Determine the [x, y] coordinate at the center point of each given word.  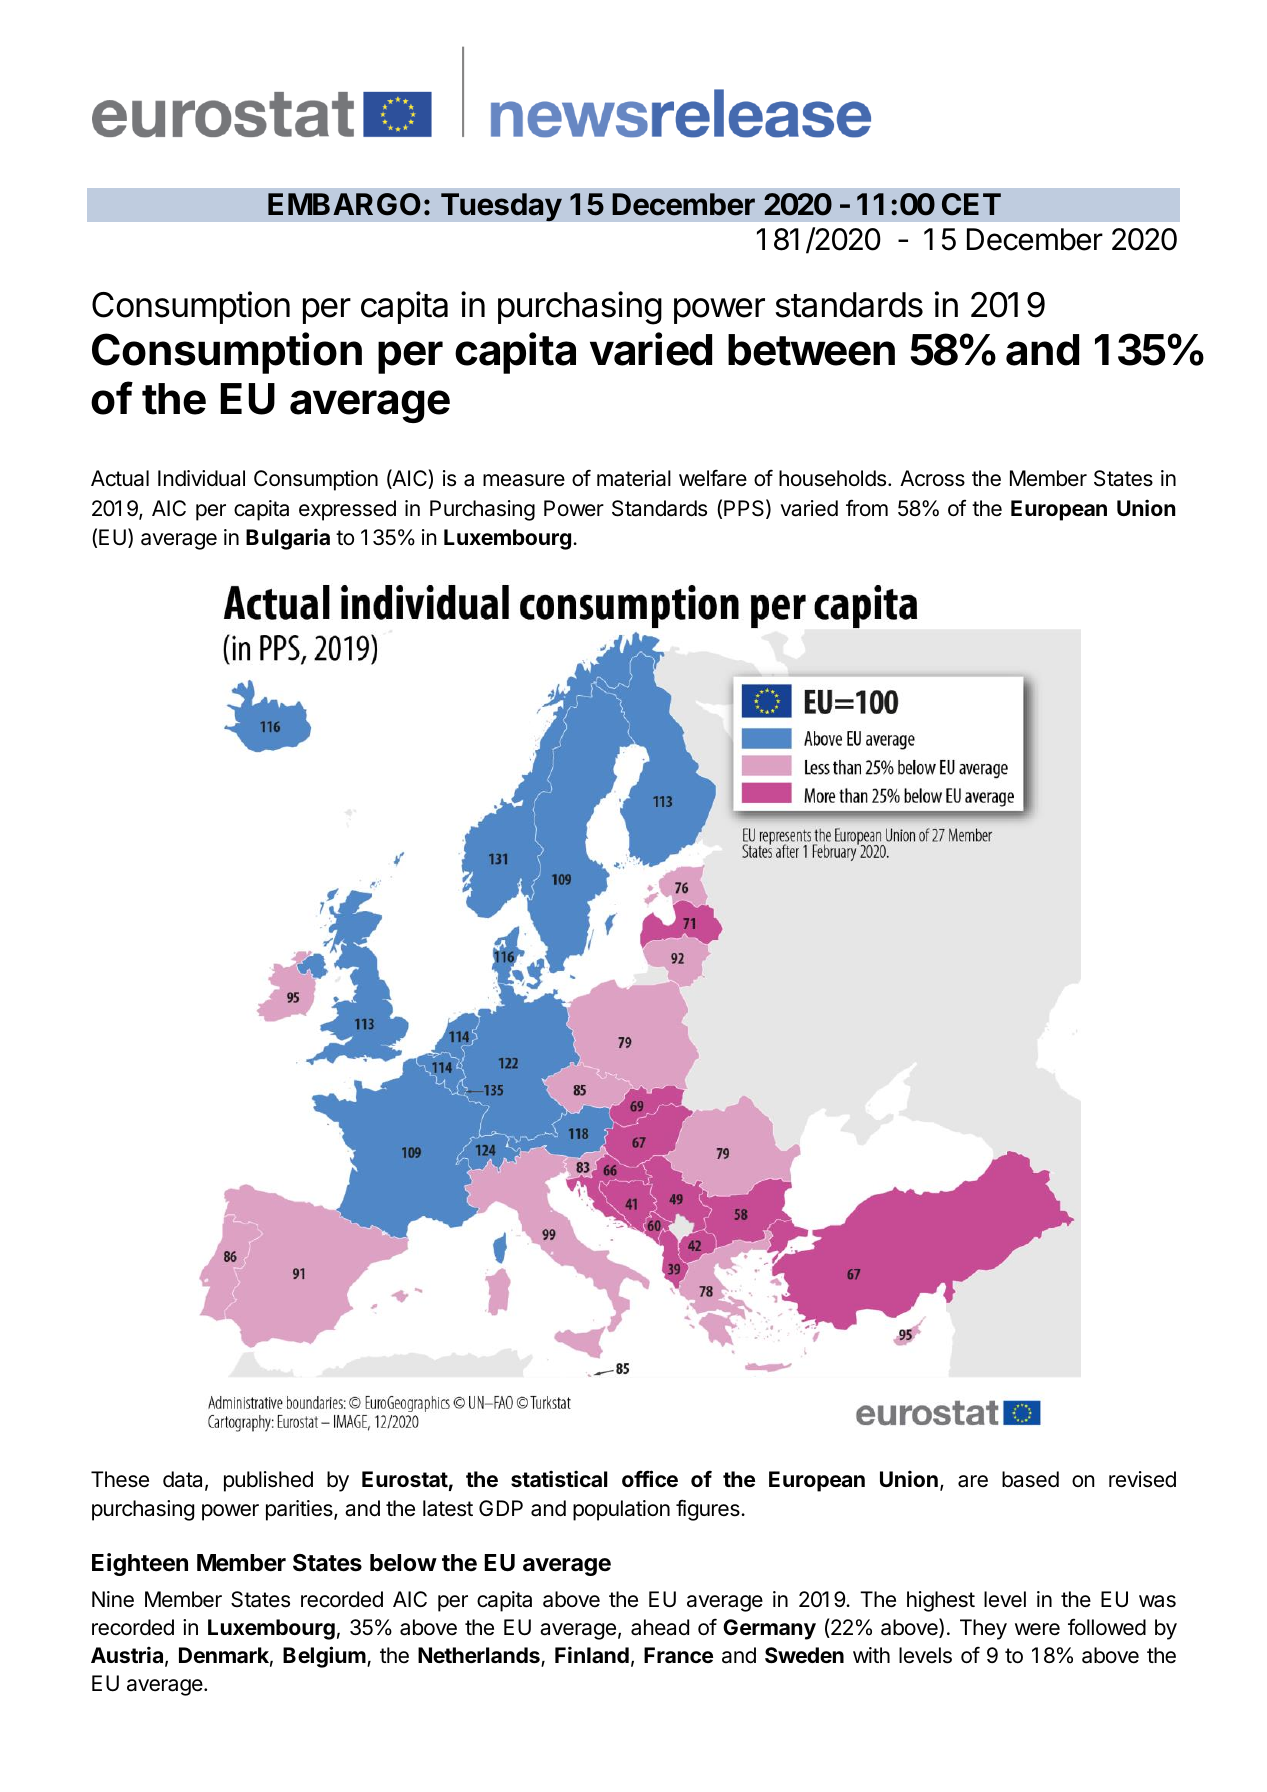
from [867, 507]
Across [932, 478]
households [834, 478]
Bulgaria [288, 539]
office [650, 1478]
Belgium [324, 1657]
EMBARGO [344, 204]
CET [971, 204]
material [634, 478]
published [268, 1481]
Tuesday [501, 207]
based [1030, 1479]
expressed [347, 510]
